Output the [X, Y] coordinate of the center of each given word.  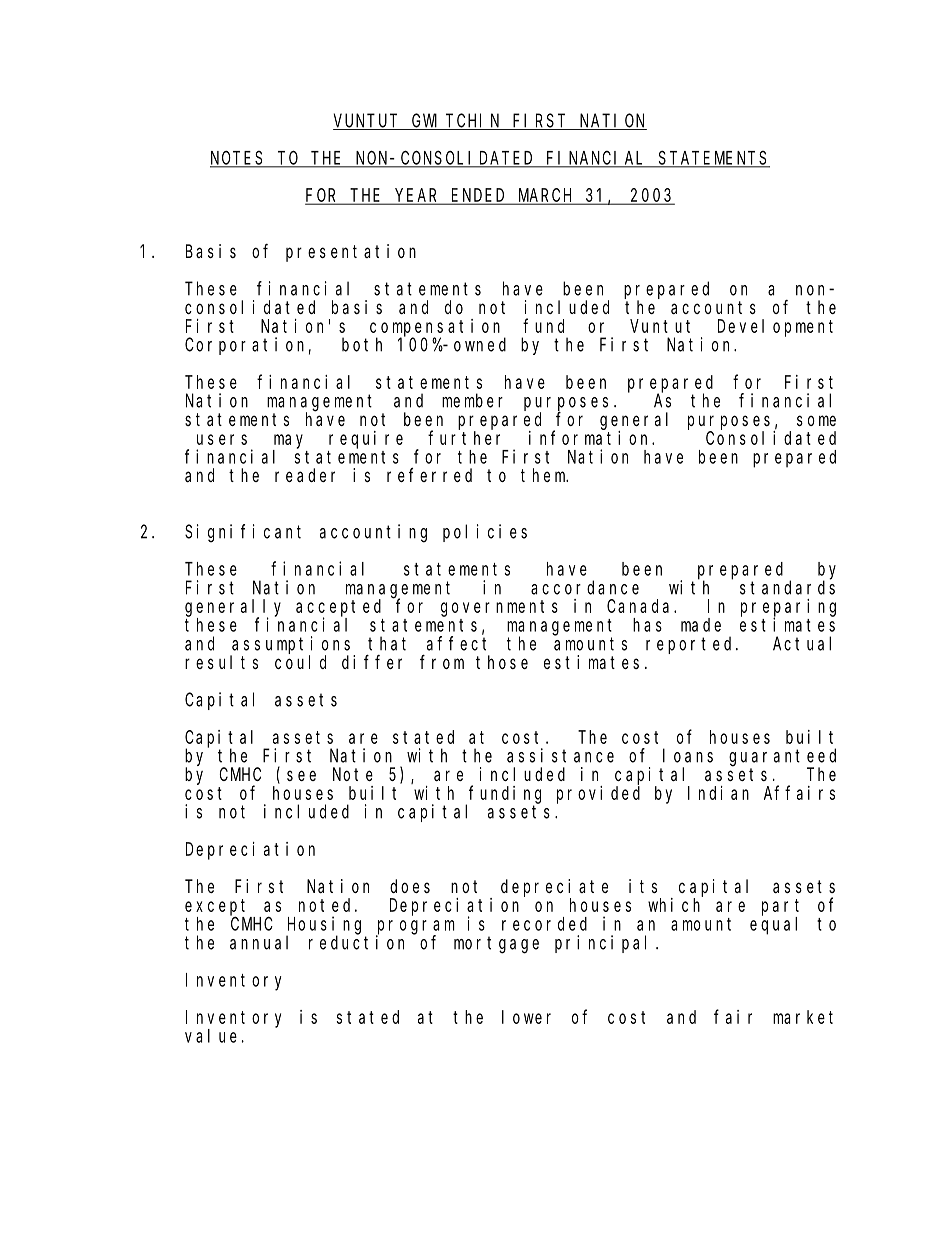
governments [499, 608]
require [366, 440]
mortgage [496, 945]
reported [691, 645]
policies [485, 533]
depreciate [554, 888]
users [222, 439]
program [415, 928]
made [701, 625]
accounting [373, 533]
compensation [437, 328]
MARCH [546, 197]
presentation [351, 253]
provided [598, 795]
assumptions [292, 646]
